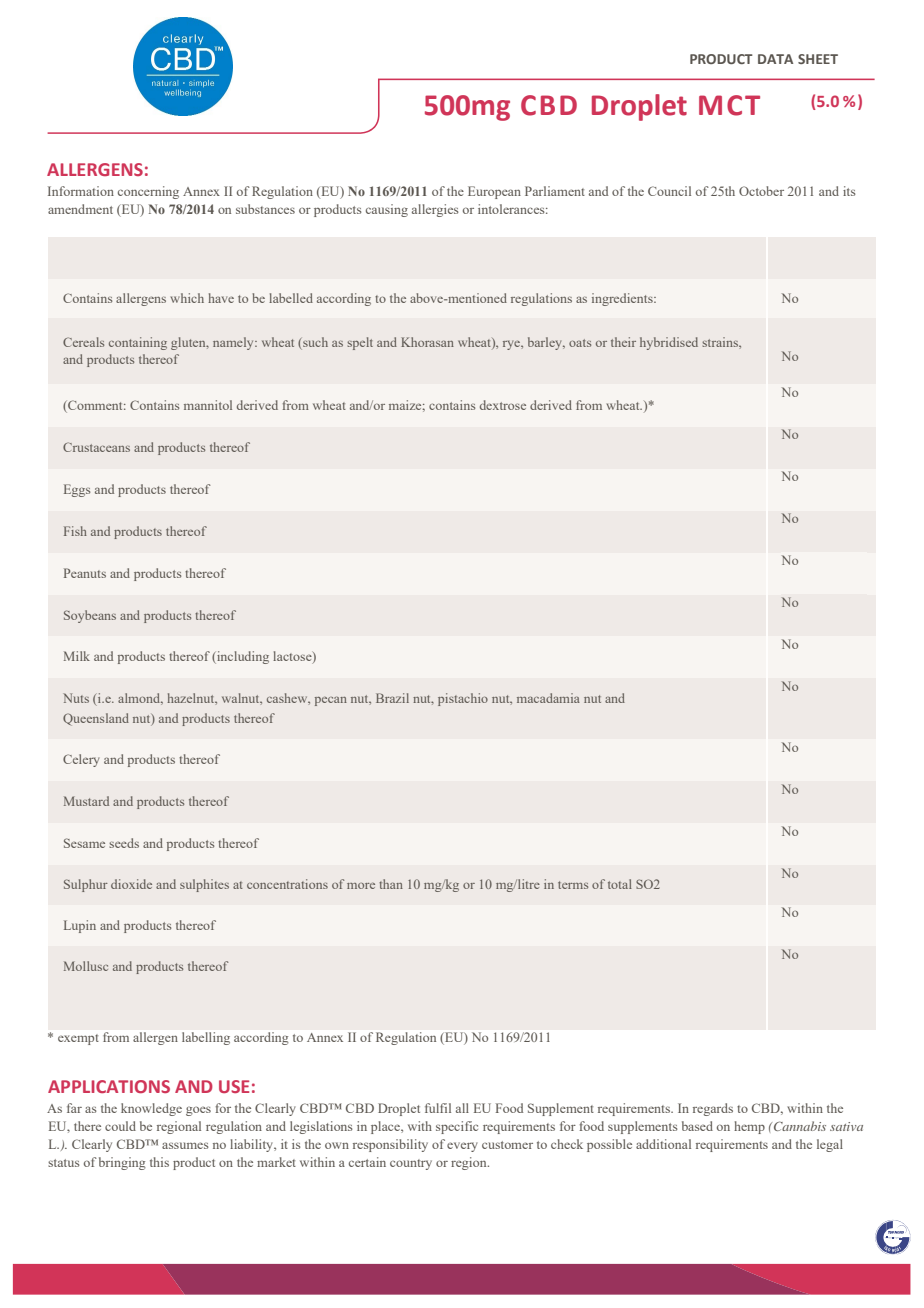 This screenshot has height=1308, width=924. What do you see at coordinates (548, 698) in the screenshot?
I see `macadamia` at bounding box center [548, 698].
